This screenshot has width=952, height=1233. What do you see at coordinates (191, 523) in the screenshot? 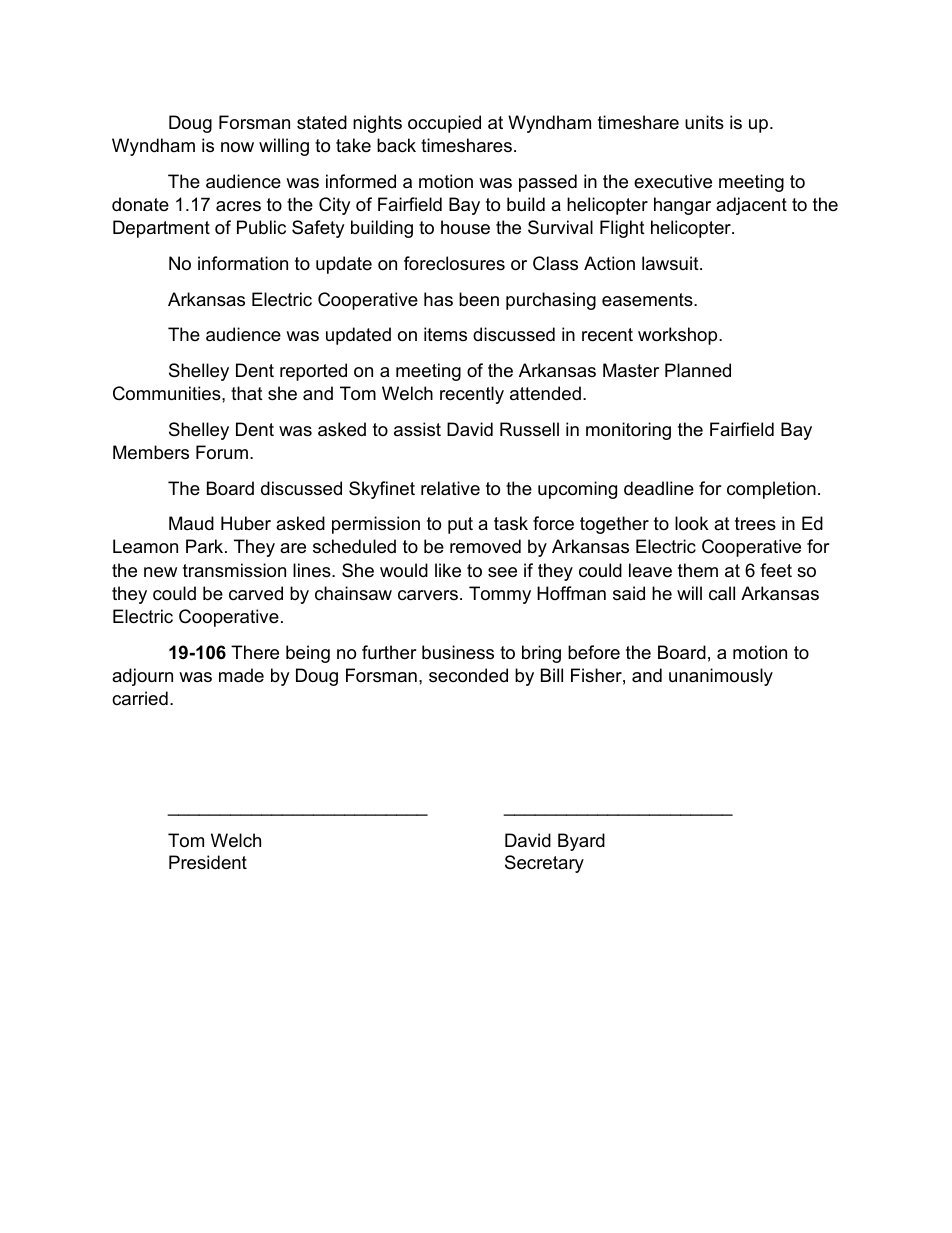
I see `Maud` at bounding box center [191, 523].
